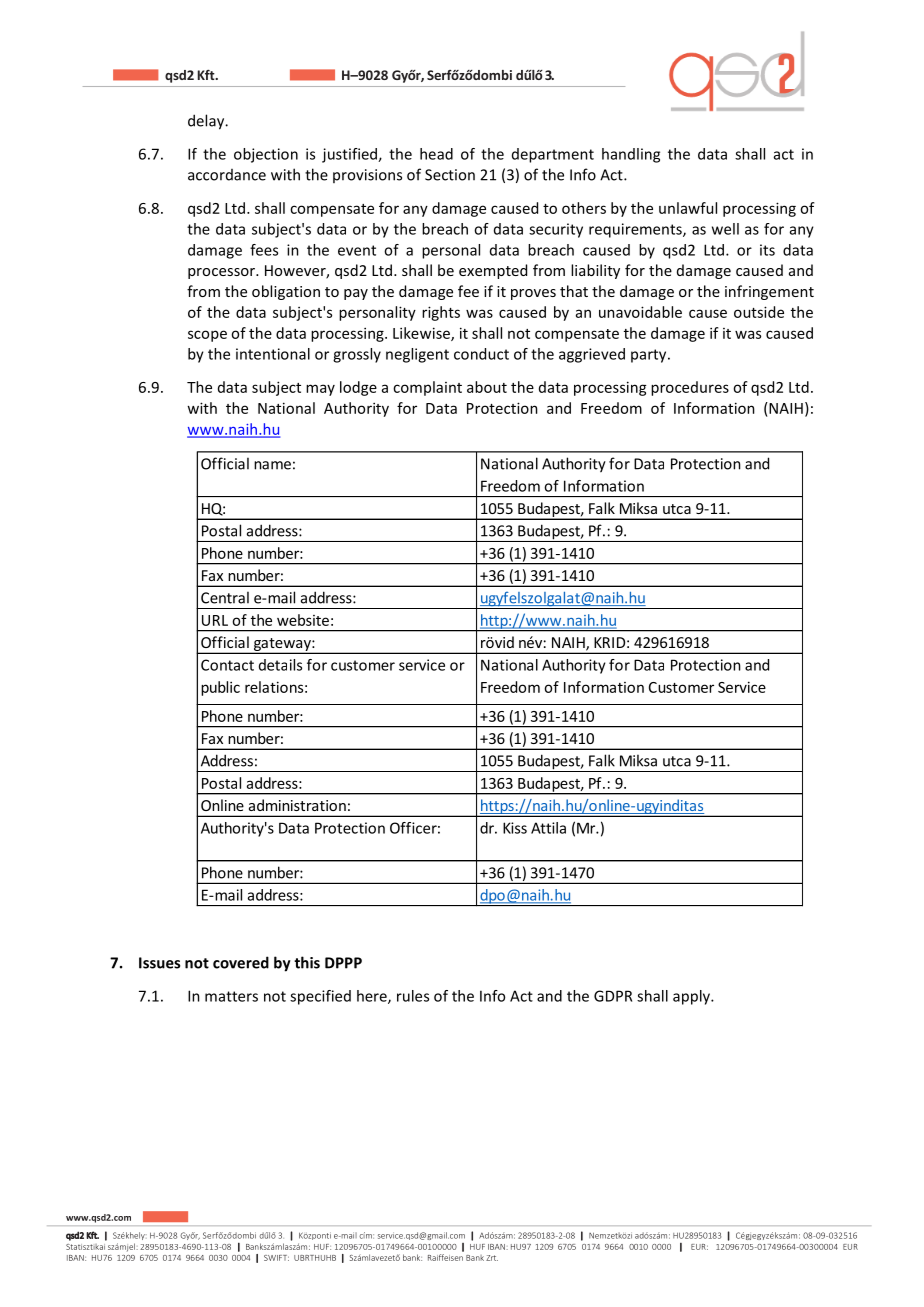  I want to click on Kiss, so click(515, 828).
